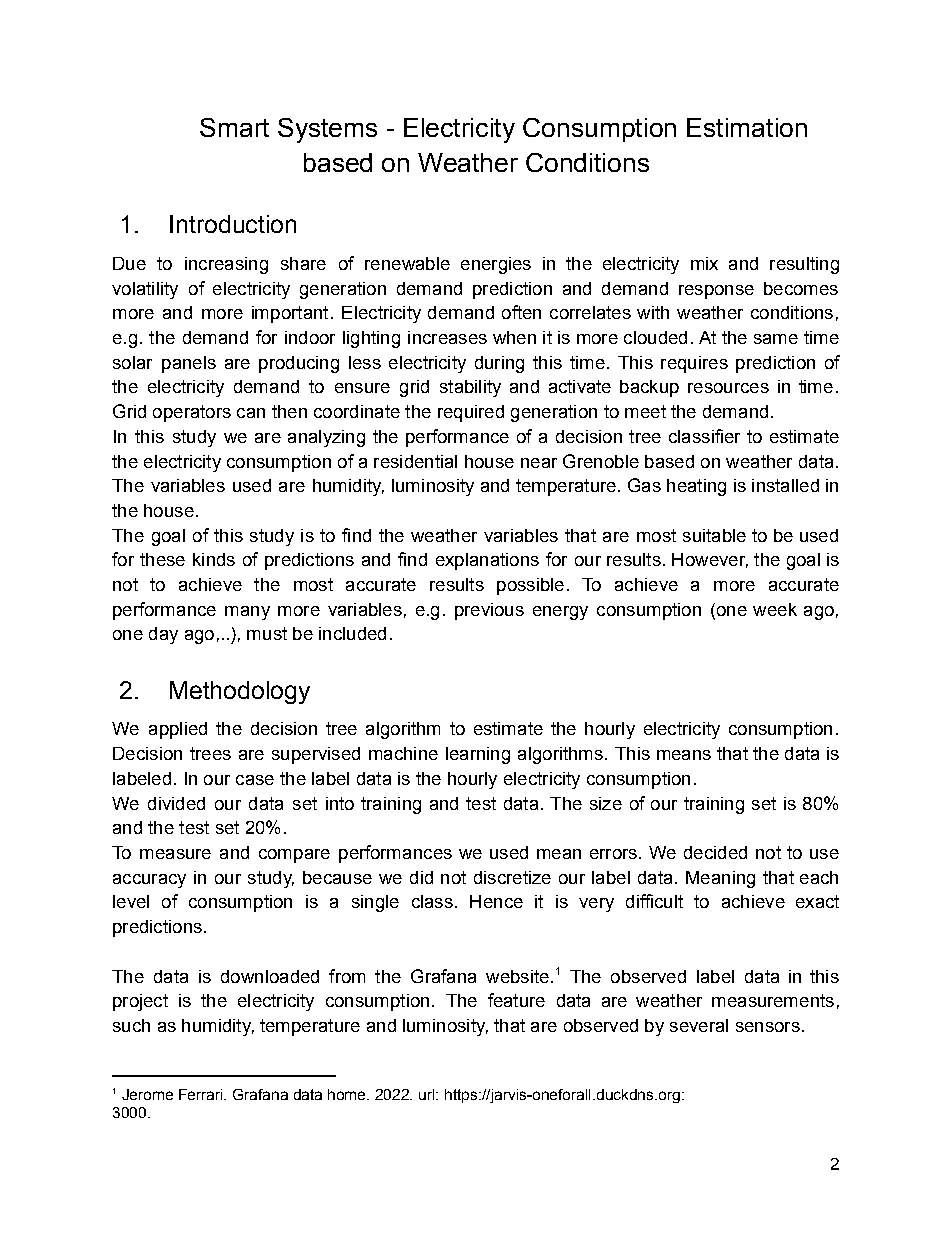  I want to click on Ferrari, so click(202, 1094).
